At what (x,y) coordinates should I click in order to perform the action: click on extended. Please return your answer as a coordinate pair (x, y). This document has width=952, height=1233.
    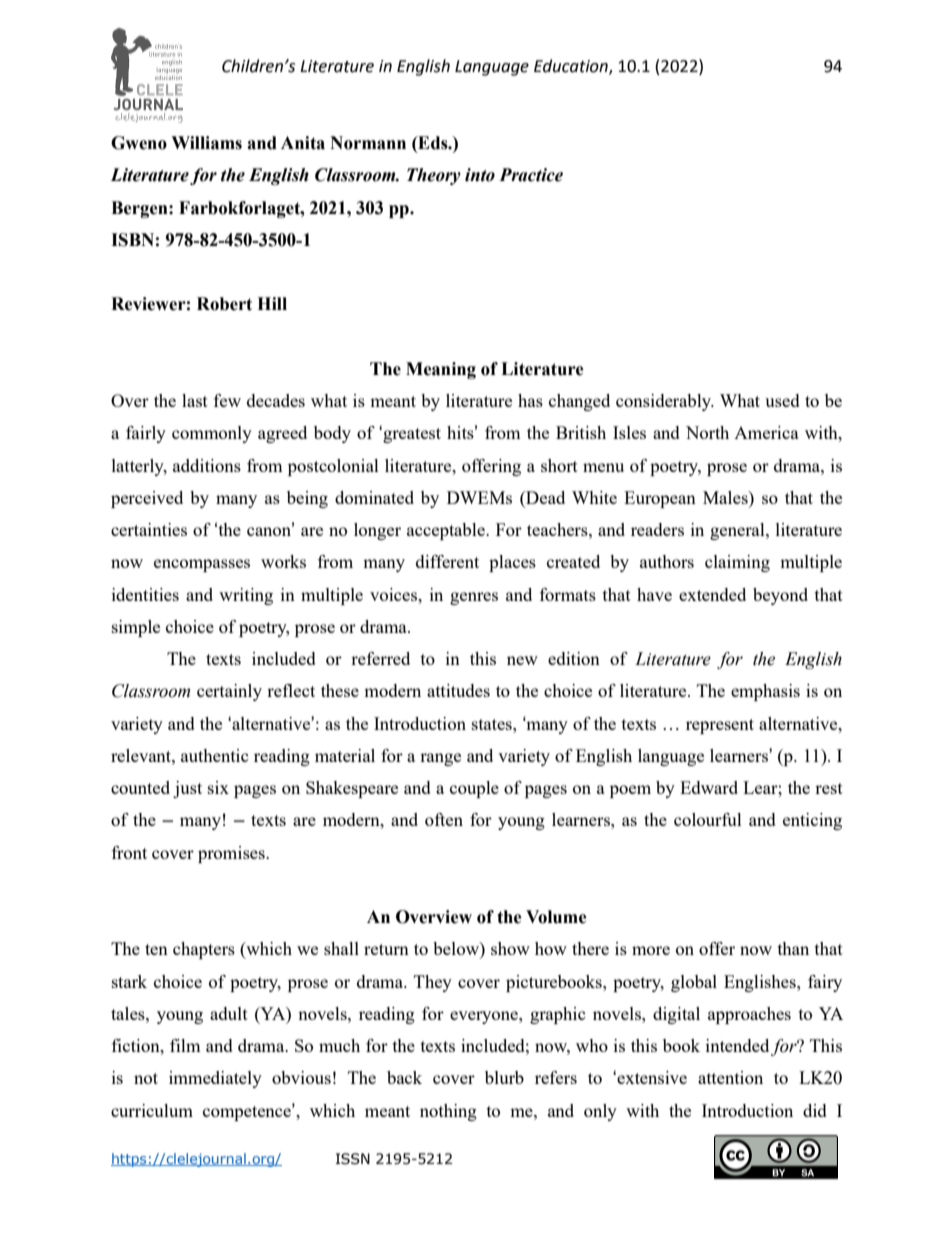
    Looking at the image, I should click on (712, 594).
